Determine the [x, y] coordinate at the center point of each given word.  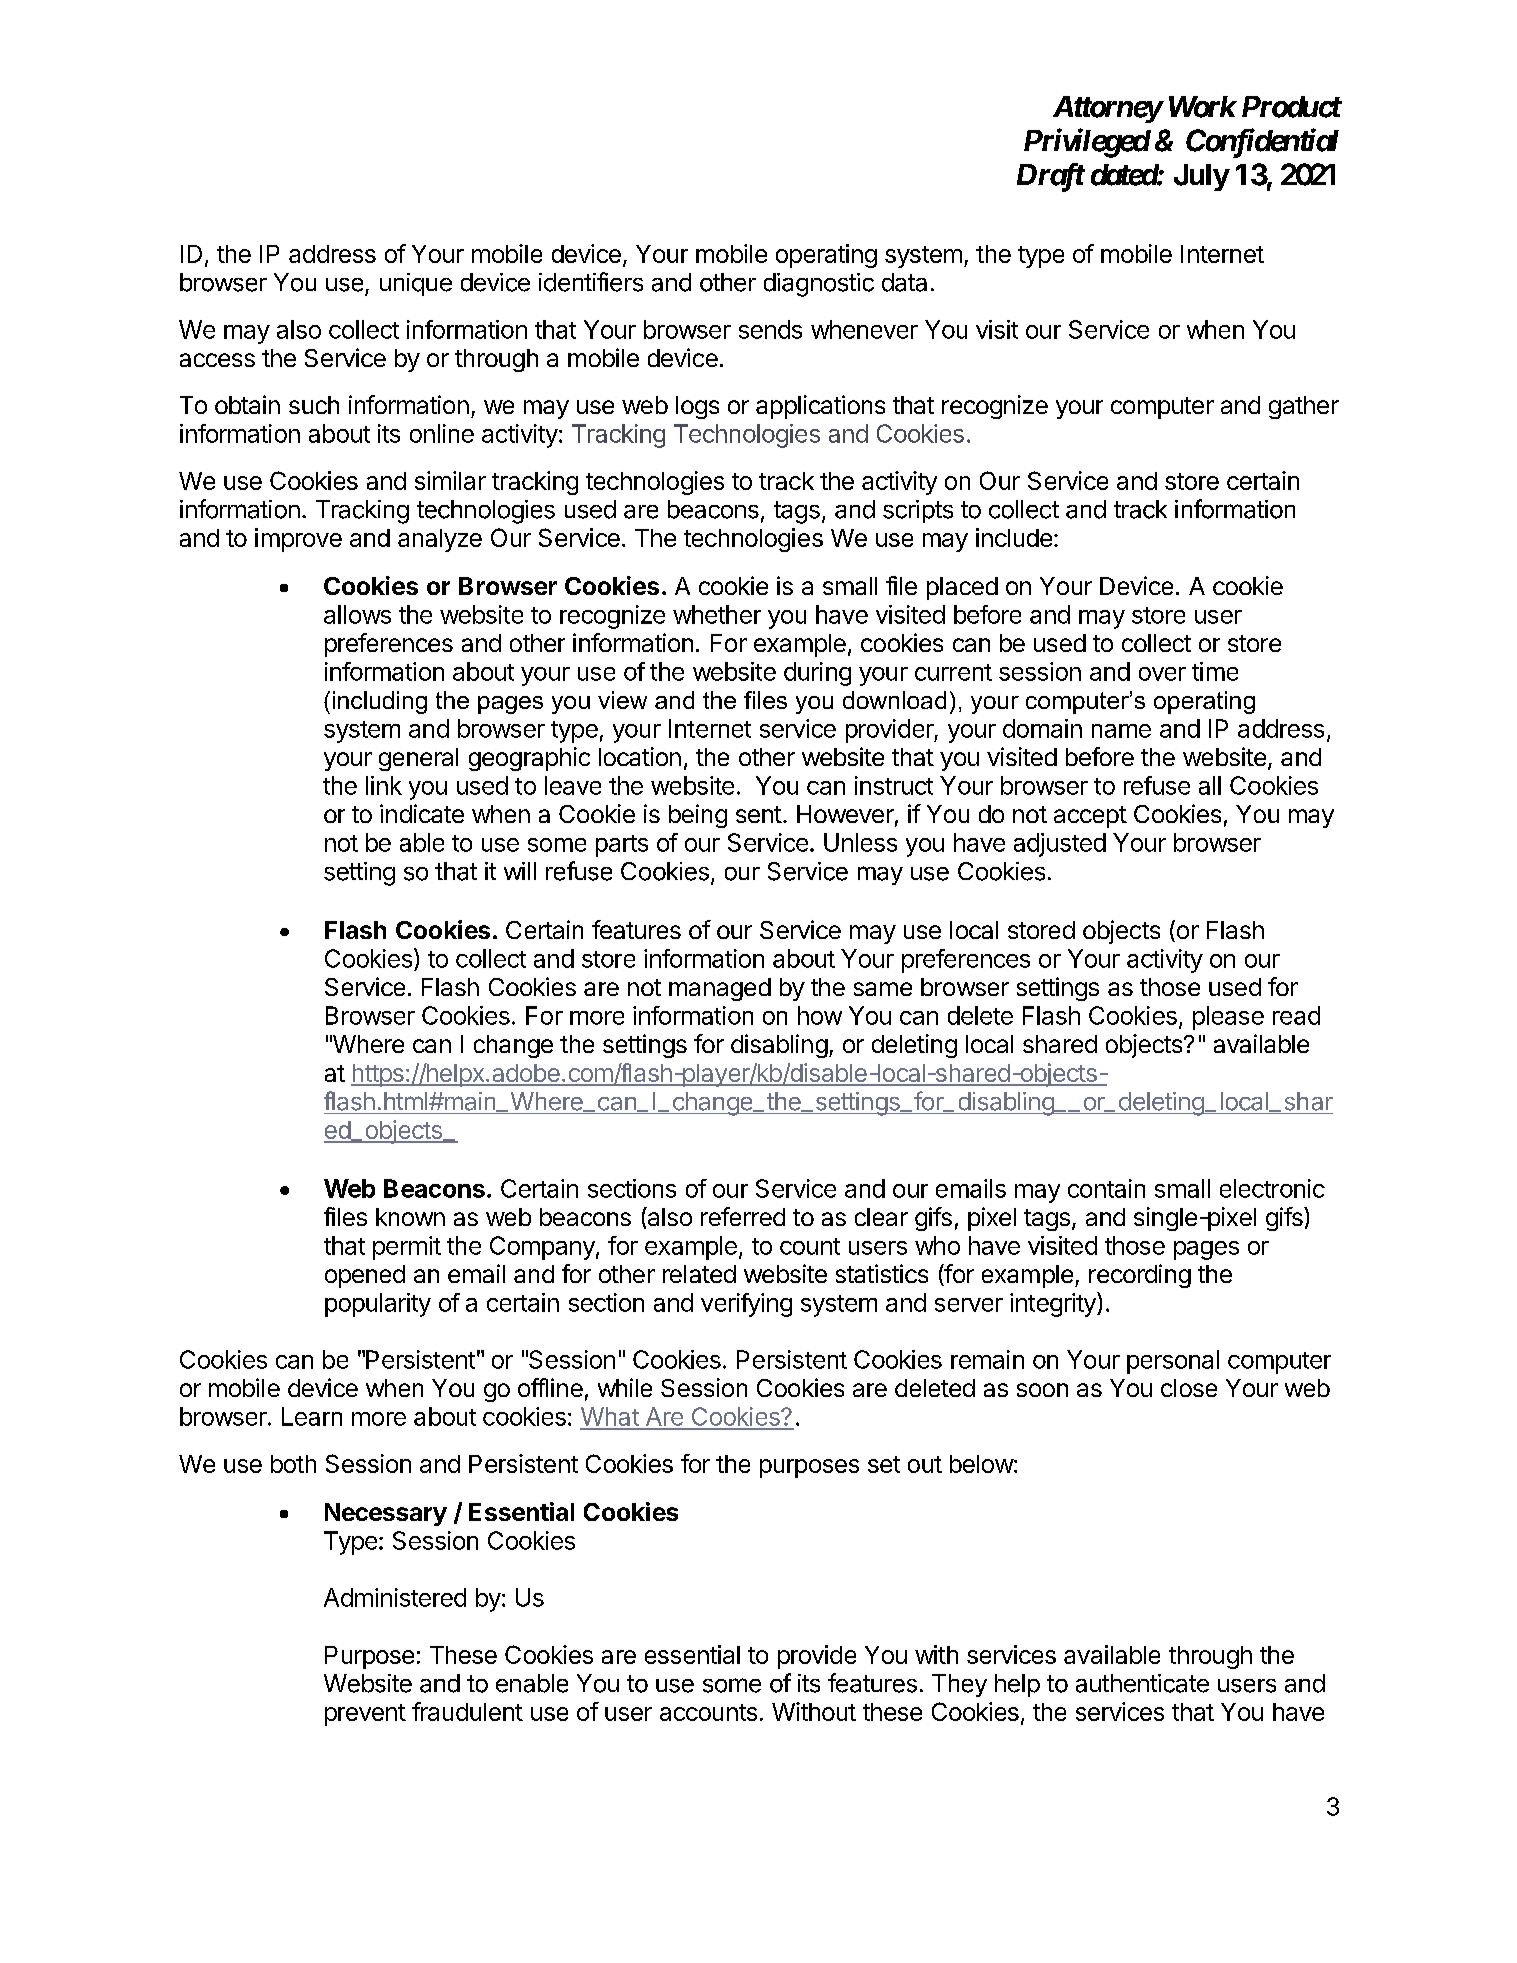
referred [743, 1216]
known [410, 1217]
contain [1106, 1188]
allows [357, 614]
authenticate [1142, 1683]
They [959, 1685]
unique [416, 284]
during [817, 674]
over [1162, 674]
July [1201, 177]
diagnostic [819, 285]
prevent [365, 1715]
